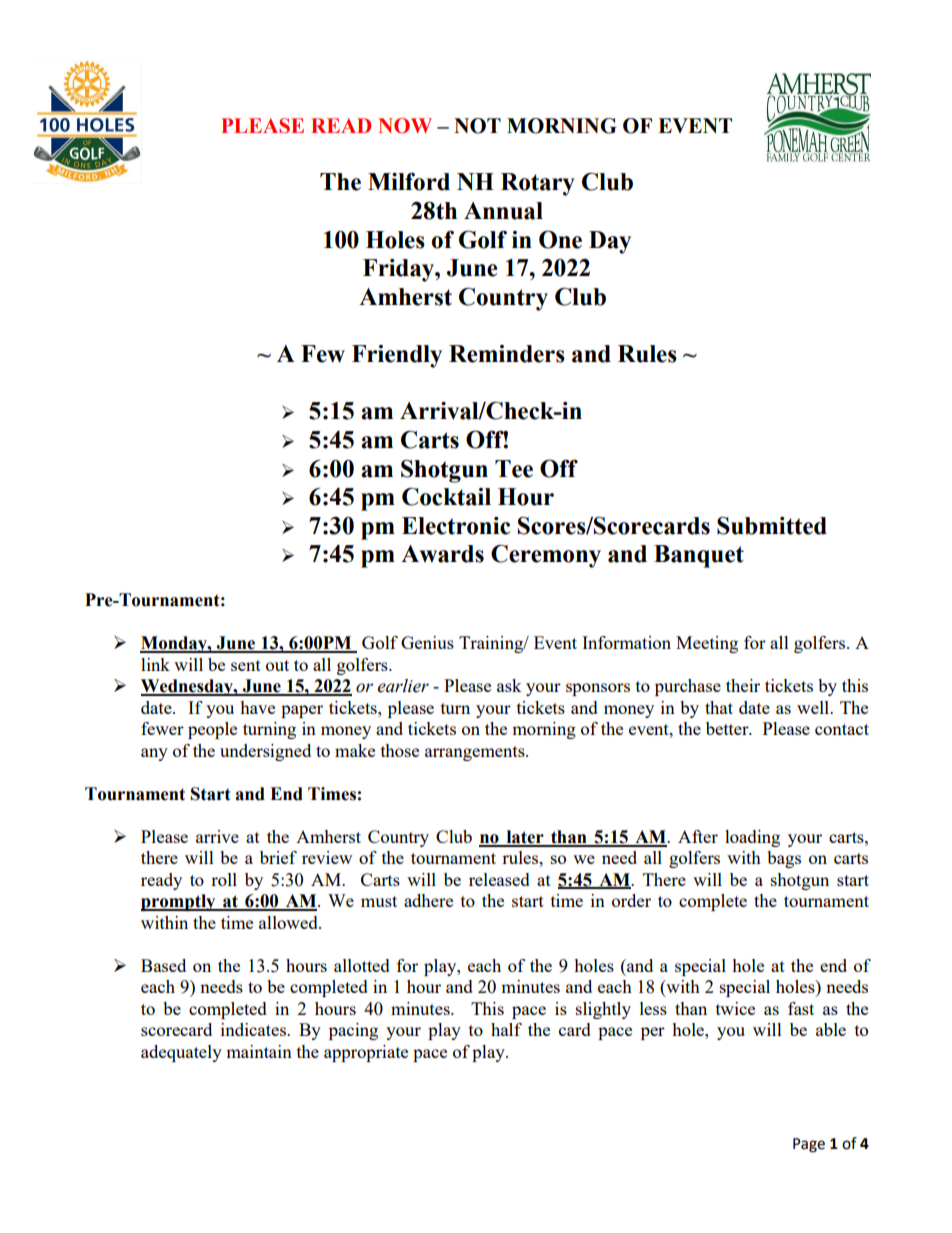  Describe the element at coordinates (707, 644) in the document. I see `Meeting` at that location.
